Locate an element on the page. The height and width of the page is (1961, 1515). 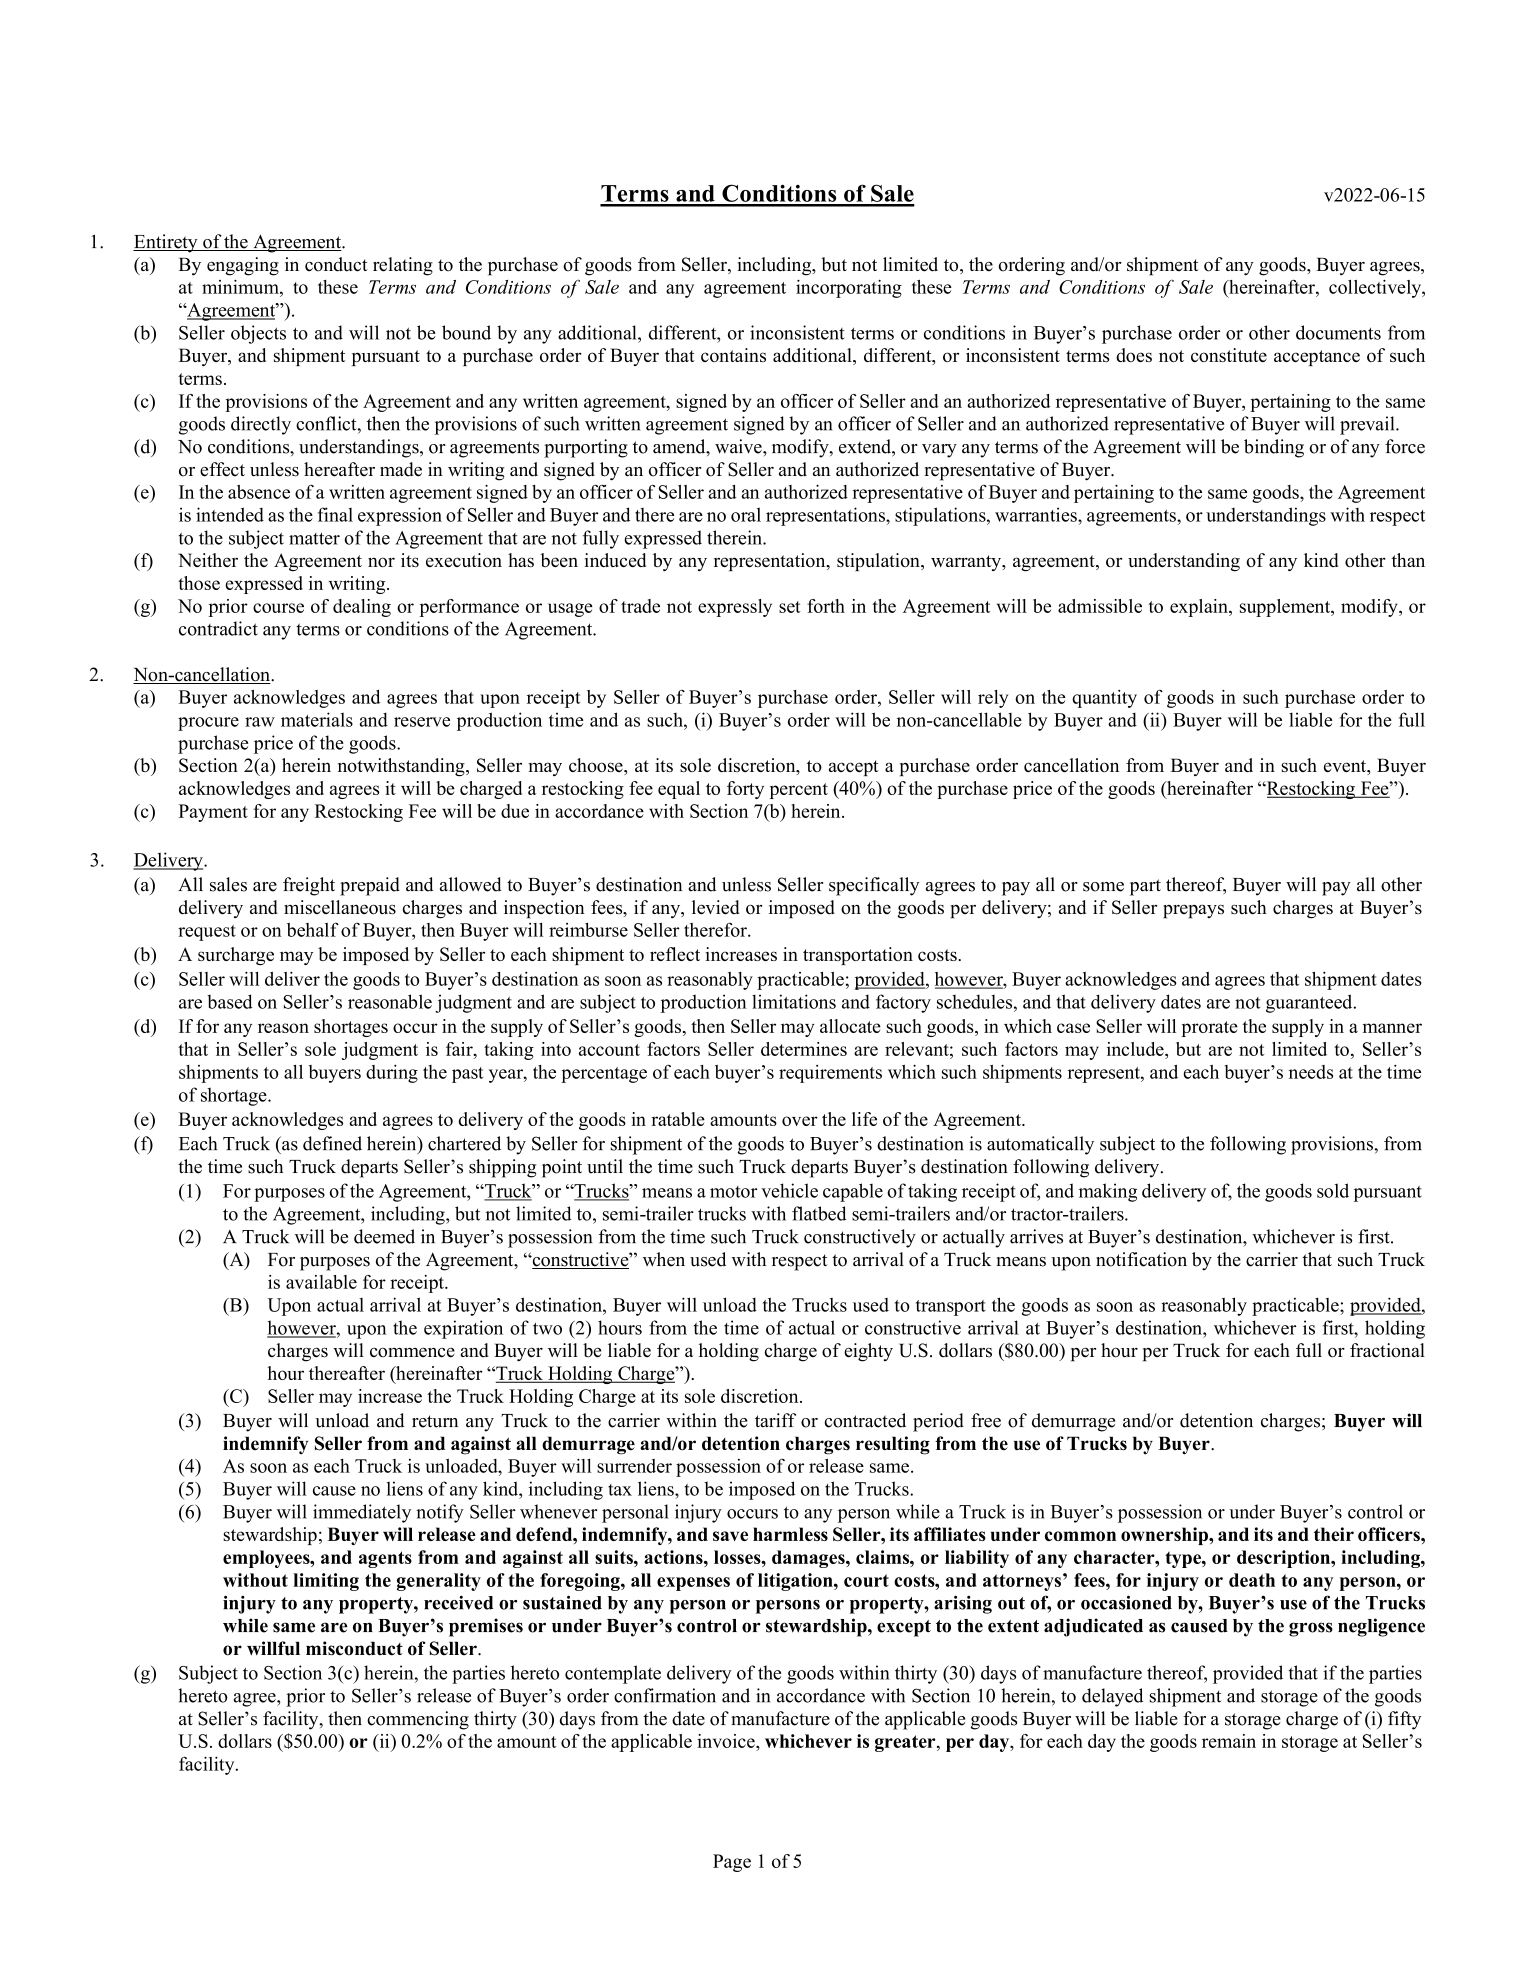
set is located at coordinates (790, 607).
